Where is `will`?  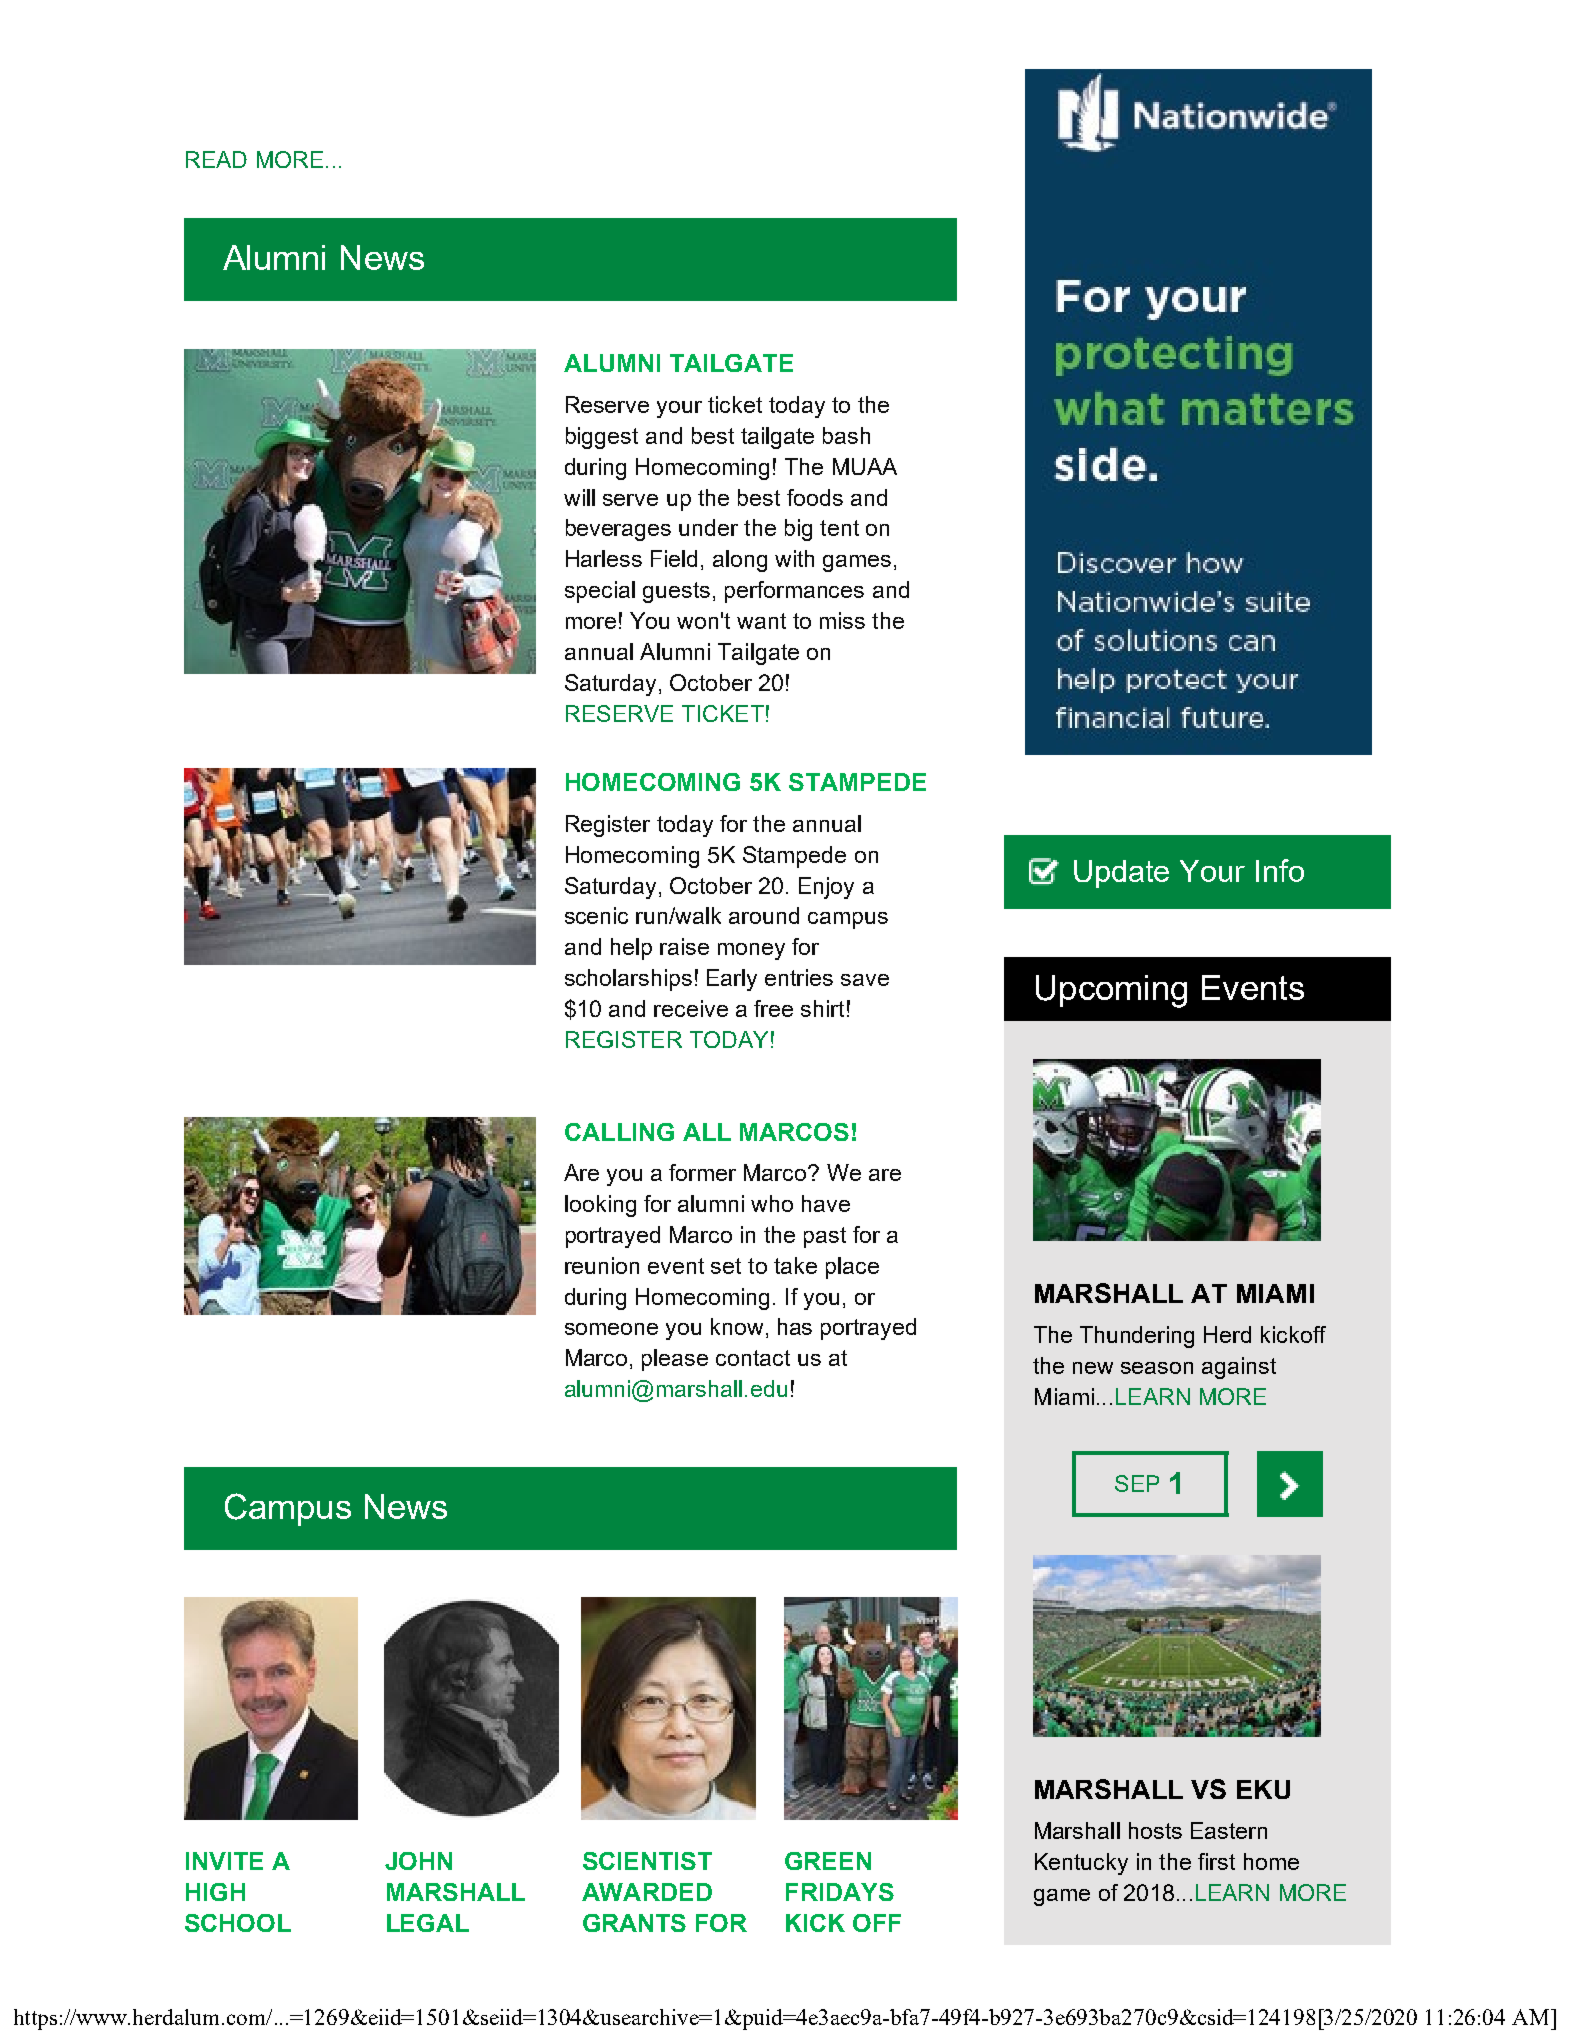 will is located at coordinates (579, 497).
